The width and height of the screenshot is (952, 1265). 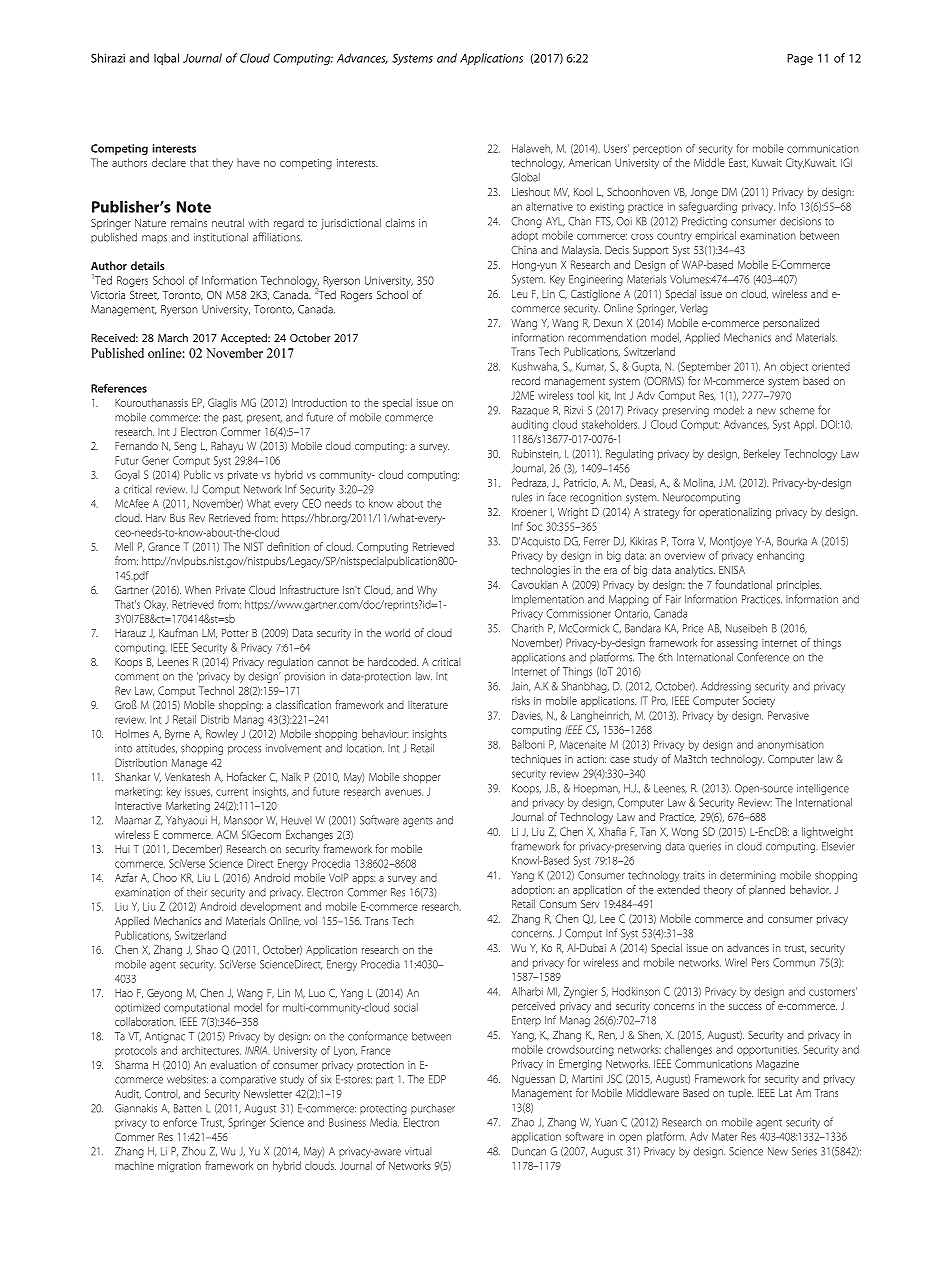 What do you see at coordinates (523, 1122) in the screenshot?
I see `Zhao` at bounding box center [523, 1122].
